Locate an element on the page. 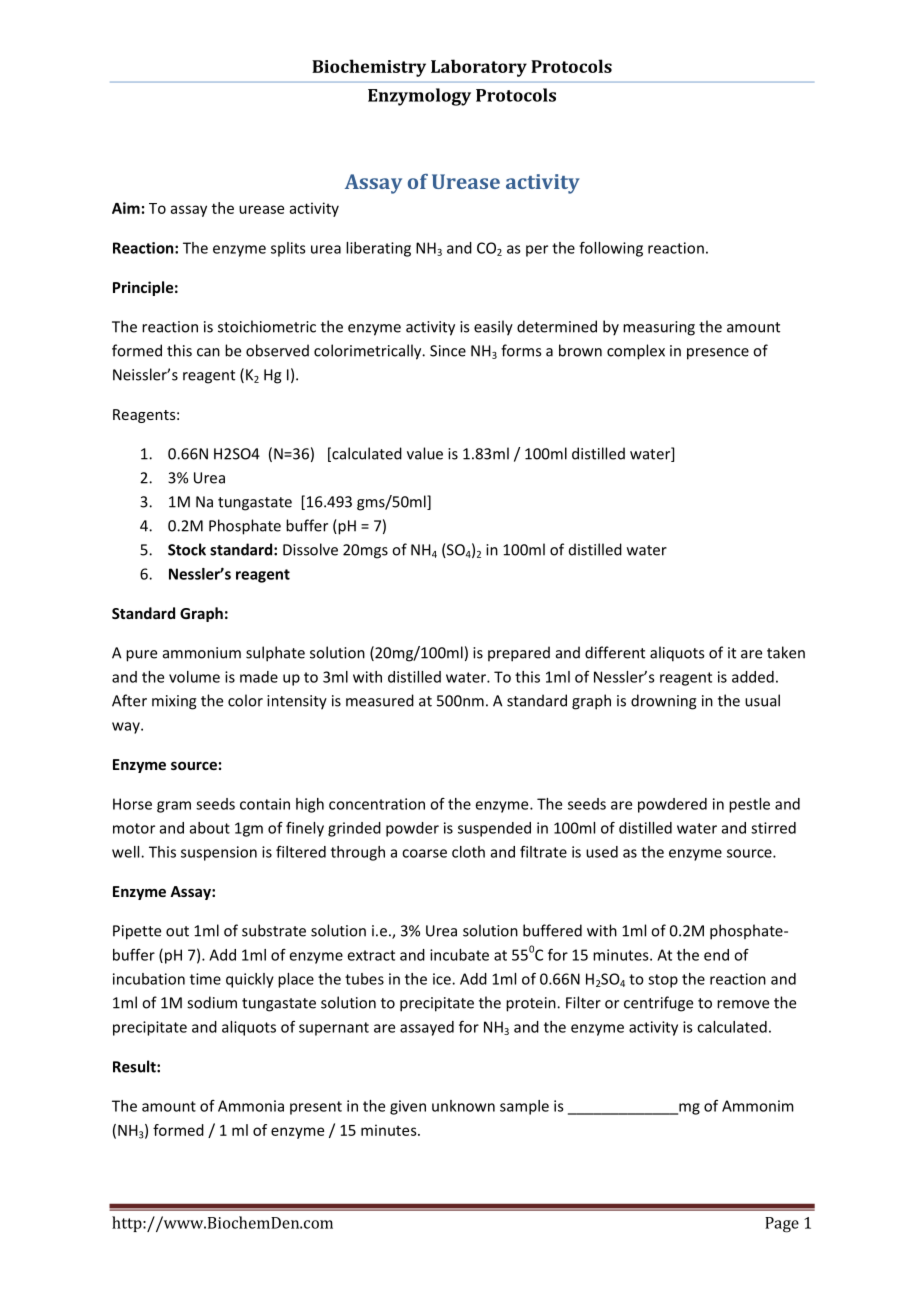 The height and width of the page is (1308, 924). Page is located at coordinates (782, 1225).
